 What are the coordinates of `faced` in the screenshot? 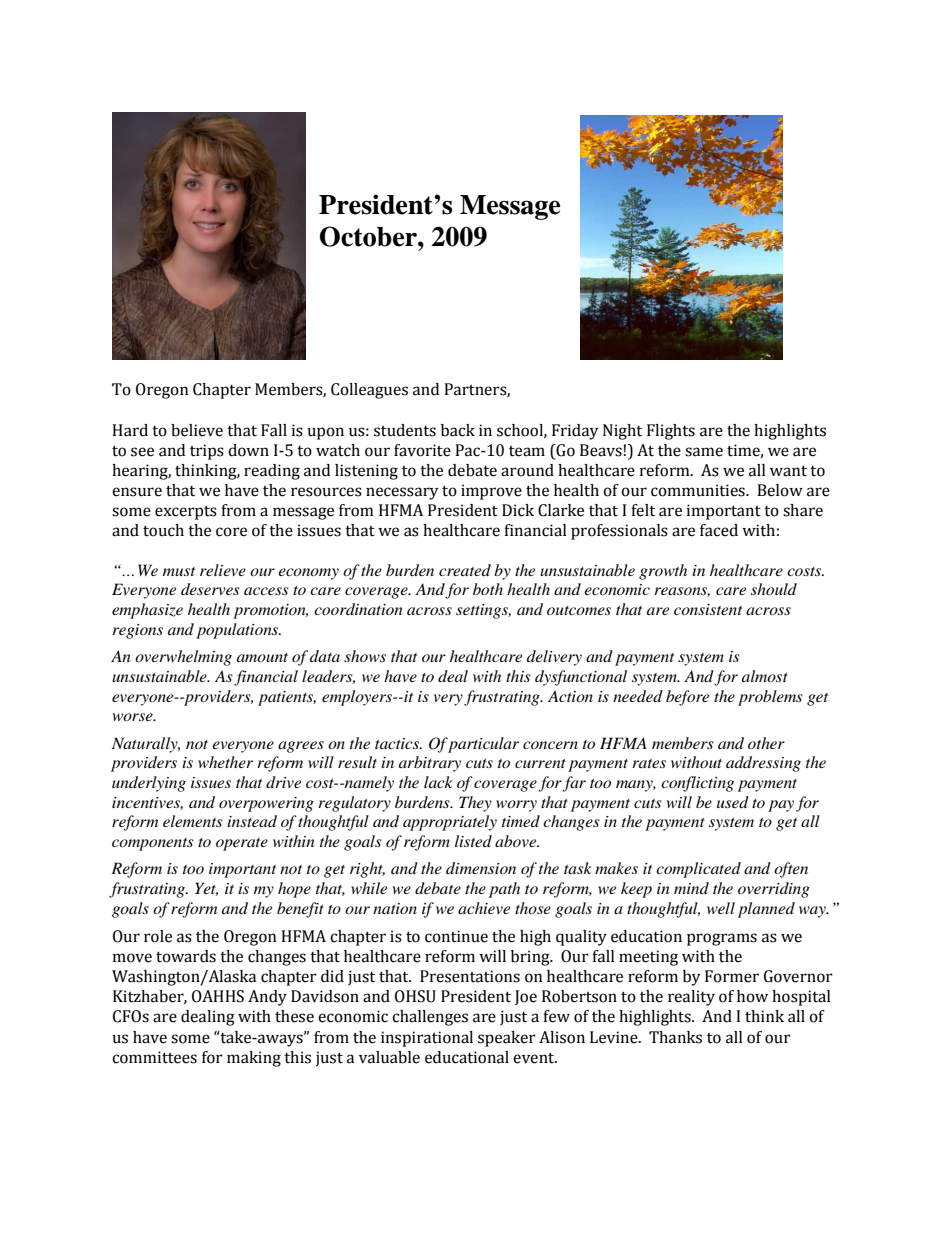 It's located at (719, 530).
